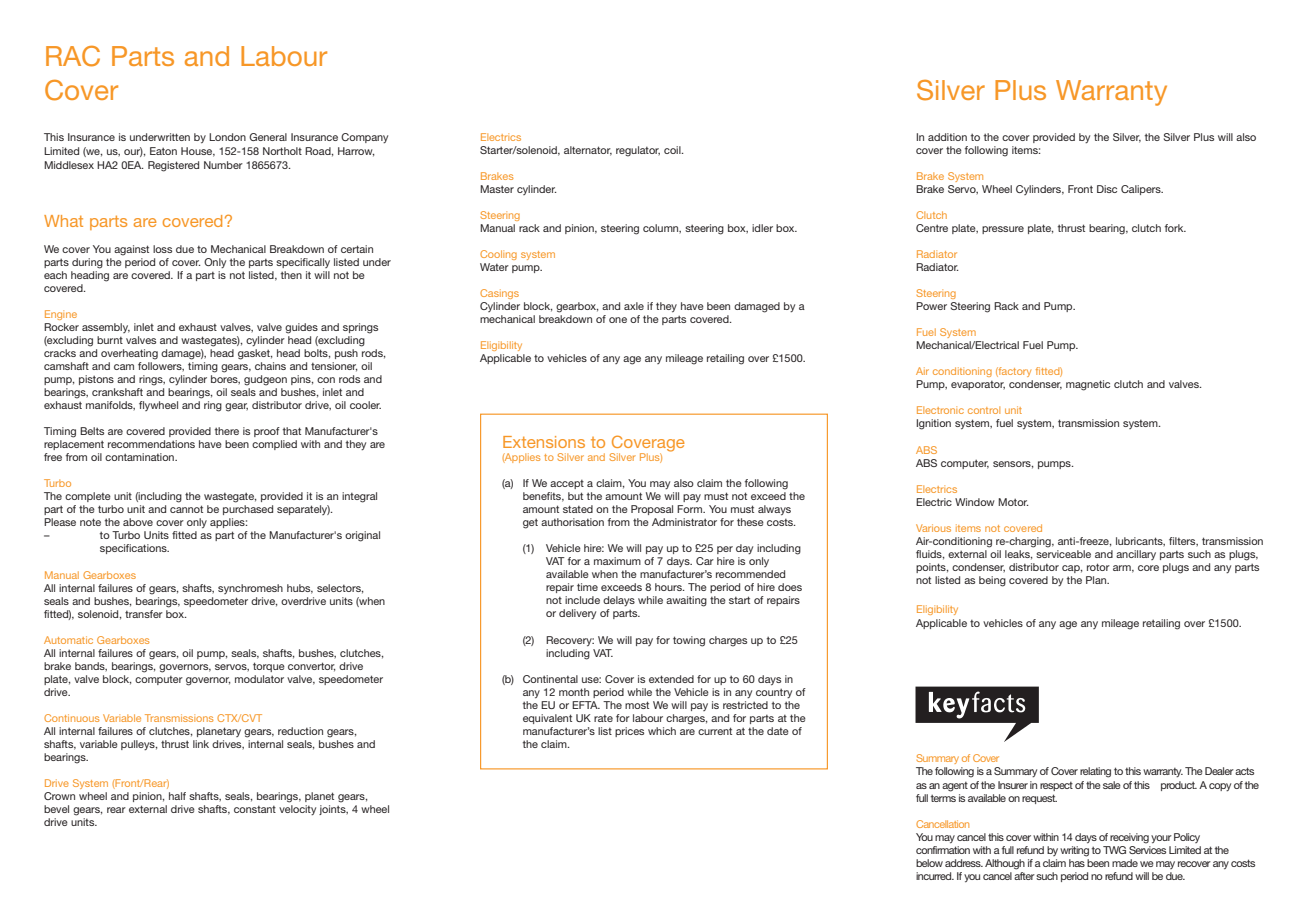 The image size is (1308, 924). Describe the element at coordinates (634, 306) in the document. I see `axle` at that location.
